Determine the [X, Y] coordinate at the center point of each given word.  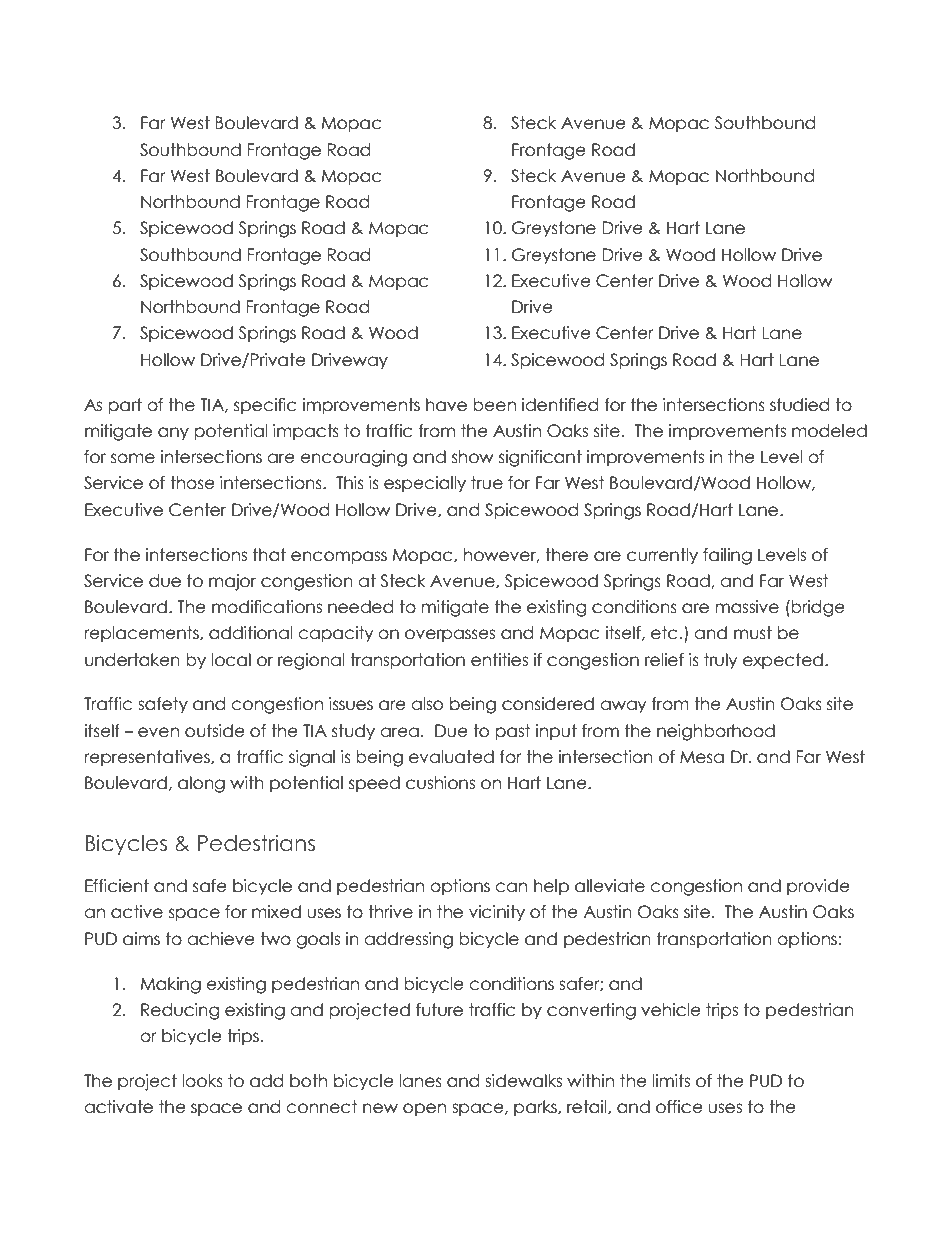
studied [800, 405]
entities [499, 660]
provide [818, 887]
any [173, 434]
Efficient [117, 886]
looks [202, 1081]
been [494, 405]
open [424, 1109]
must [753, 633]
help [551, 887]
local [231, 660]
